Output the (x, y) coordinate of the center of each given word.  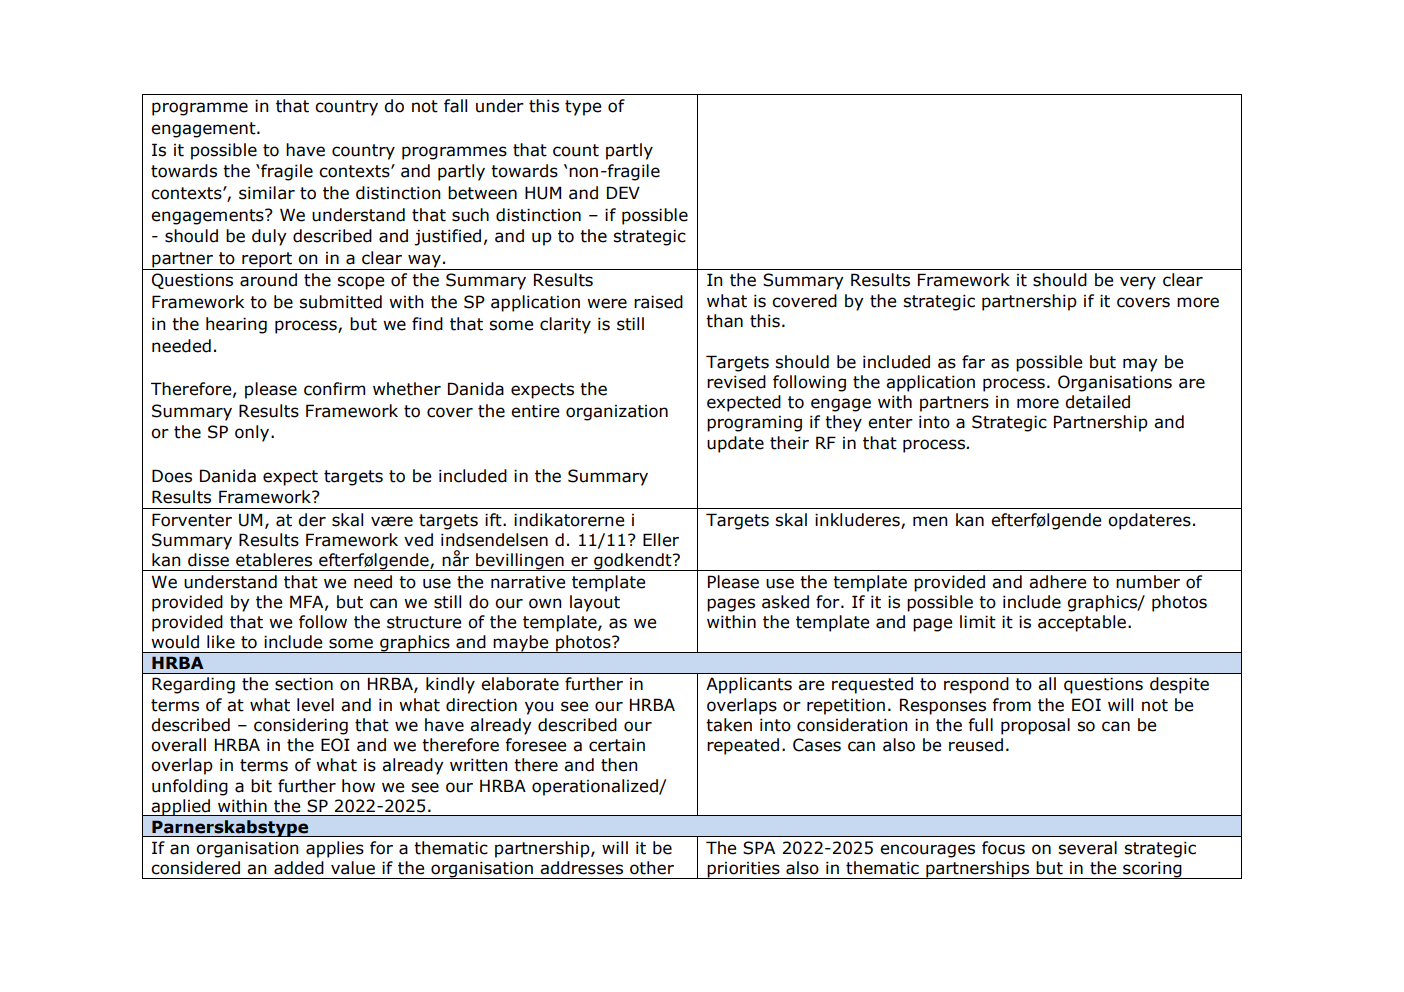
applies (335, 849)
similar (267, 193)
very (1138, 283)
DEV (623, 192)
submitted (340, 302)
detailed (1097, 402)
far (973, 362)
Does (172, 476)
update (735, 444)
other (652, 868)
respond (976, 685)
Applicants (749, 685)
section (304, 684)
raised (658, 302)
